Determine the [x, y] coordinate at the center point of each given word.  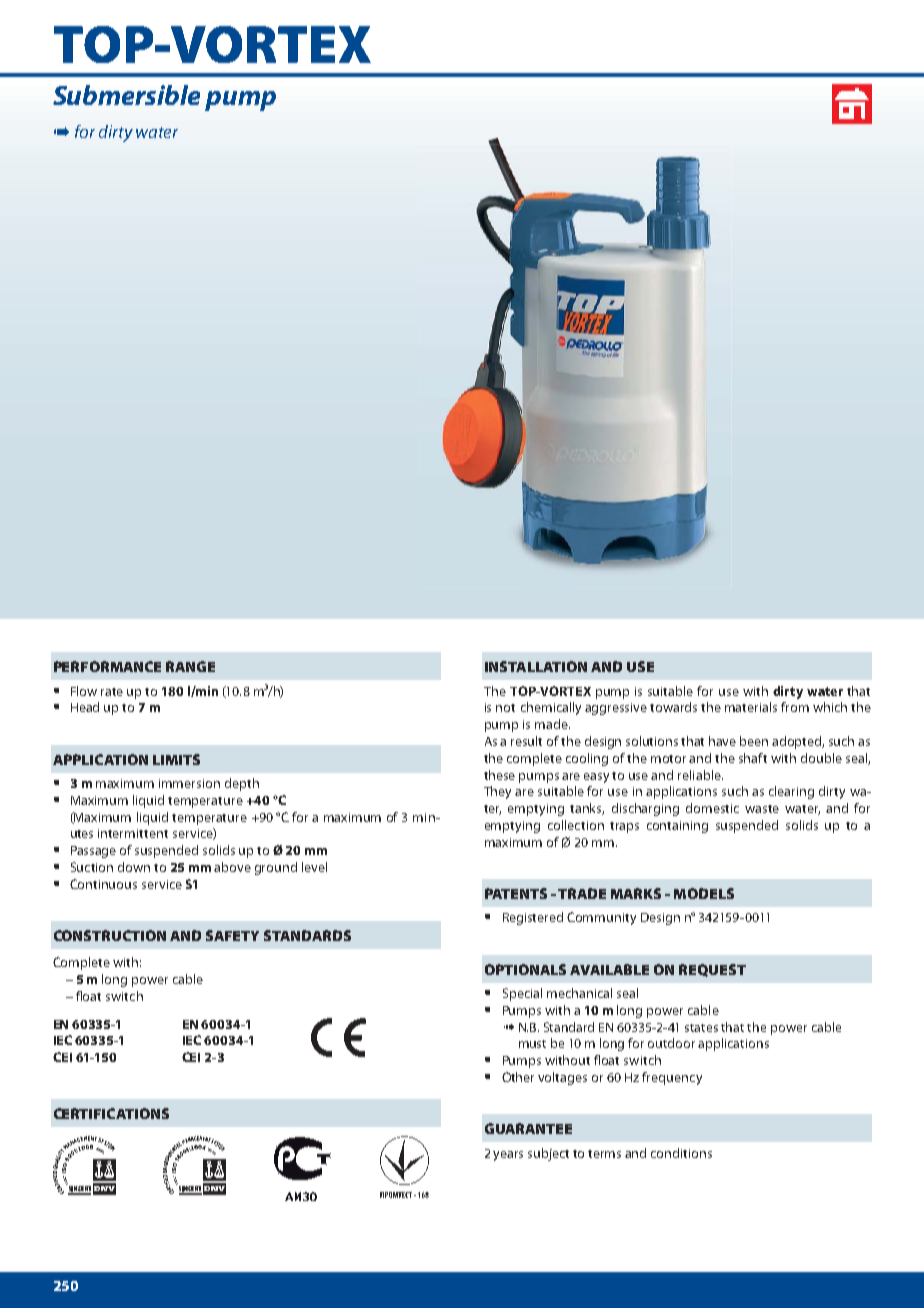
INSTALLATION [536, 666]
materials [751, 707]
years [508, 1156]
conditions [681, 1153]
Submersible [126, 95]
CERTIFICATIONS [111, 1113]
